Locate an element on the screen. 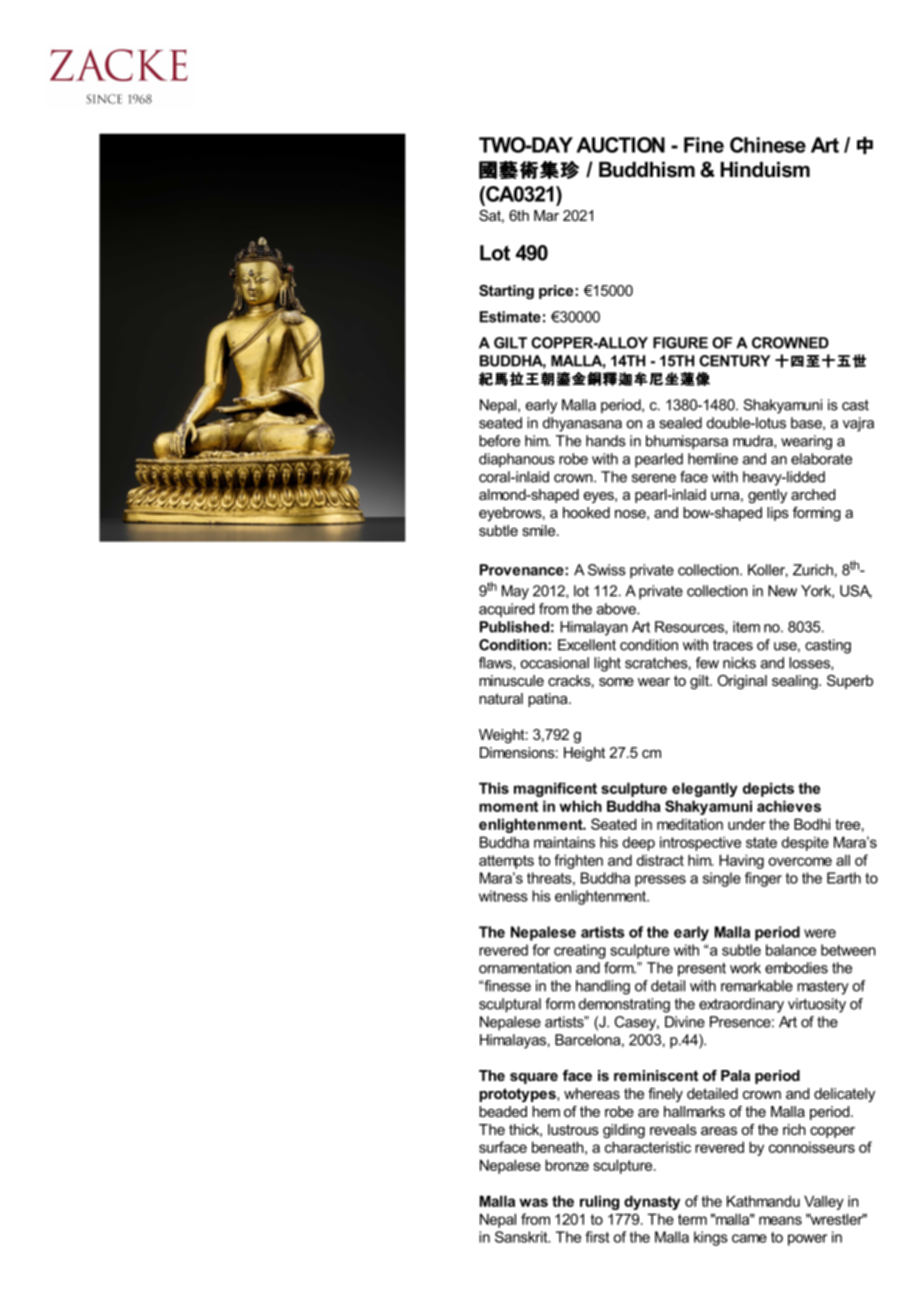 Image resolution: width=924 pixels, height=1308 pixels. term is located at coordinates (692, 1219).
